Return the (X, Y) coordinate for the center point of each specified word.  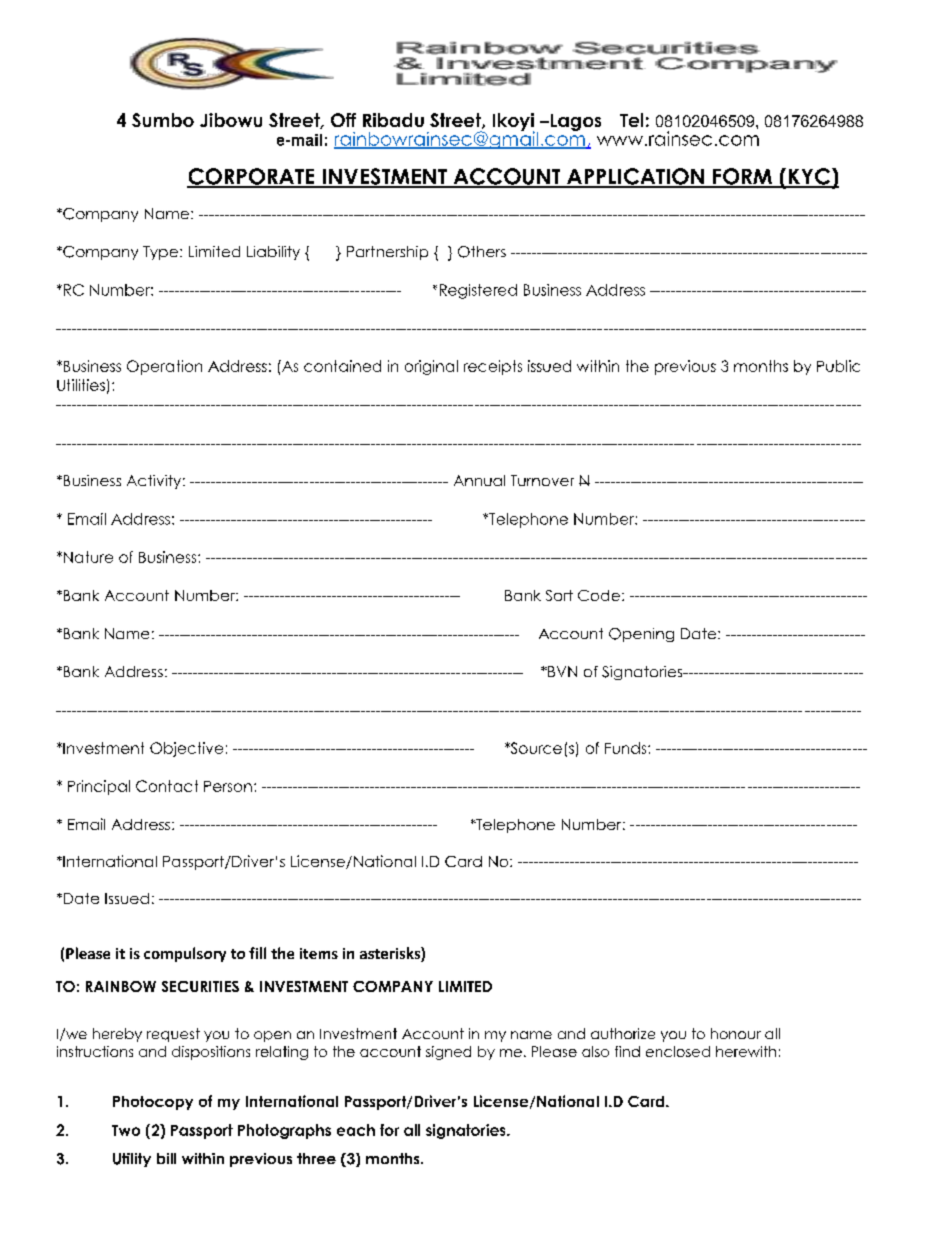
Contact (167, 786)
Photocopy (153, 1103)
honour (736, 1033)
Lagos (574, 122)
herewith (746, 1051)
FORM (742, 177)
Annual (479, 480)
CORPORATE (252, 177)
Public (838, 366)
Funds (627, 748)
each (356, 1130)
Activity (155, 482)
